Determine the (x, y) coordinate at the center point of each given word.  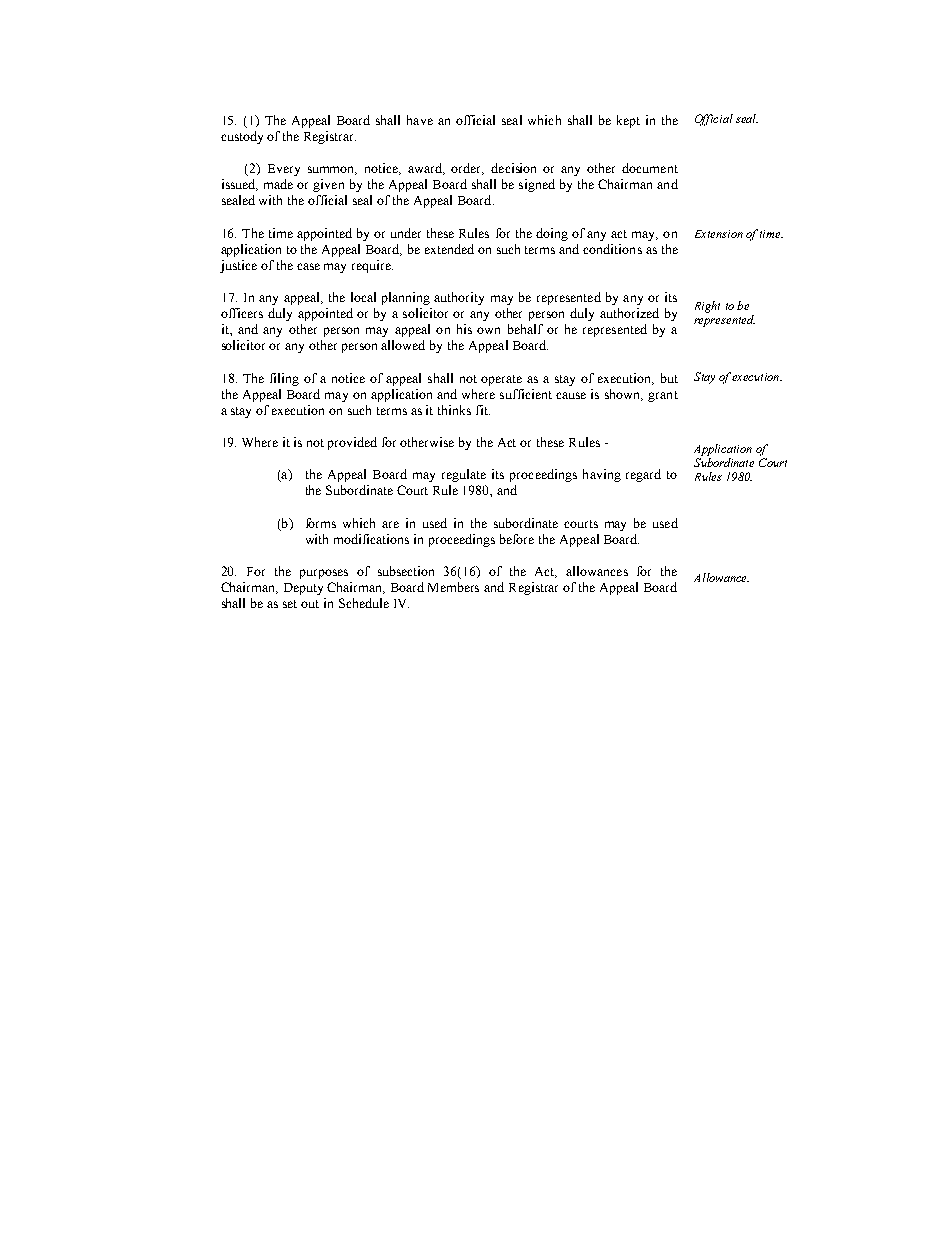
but (669, 378)
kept (628, 121)
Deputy (303, 589)
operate (501, 380)
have (420, 120)
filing (284, 379)
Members (453, 587)
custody (242, 137)
